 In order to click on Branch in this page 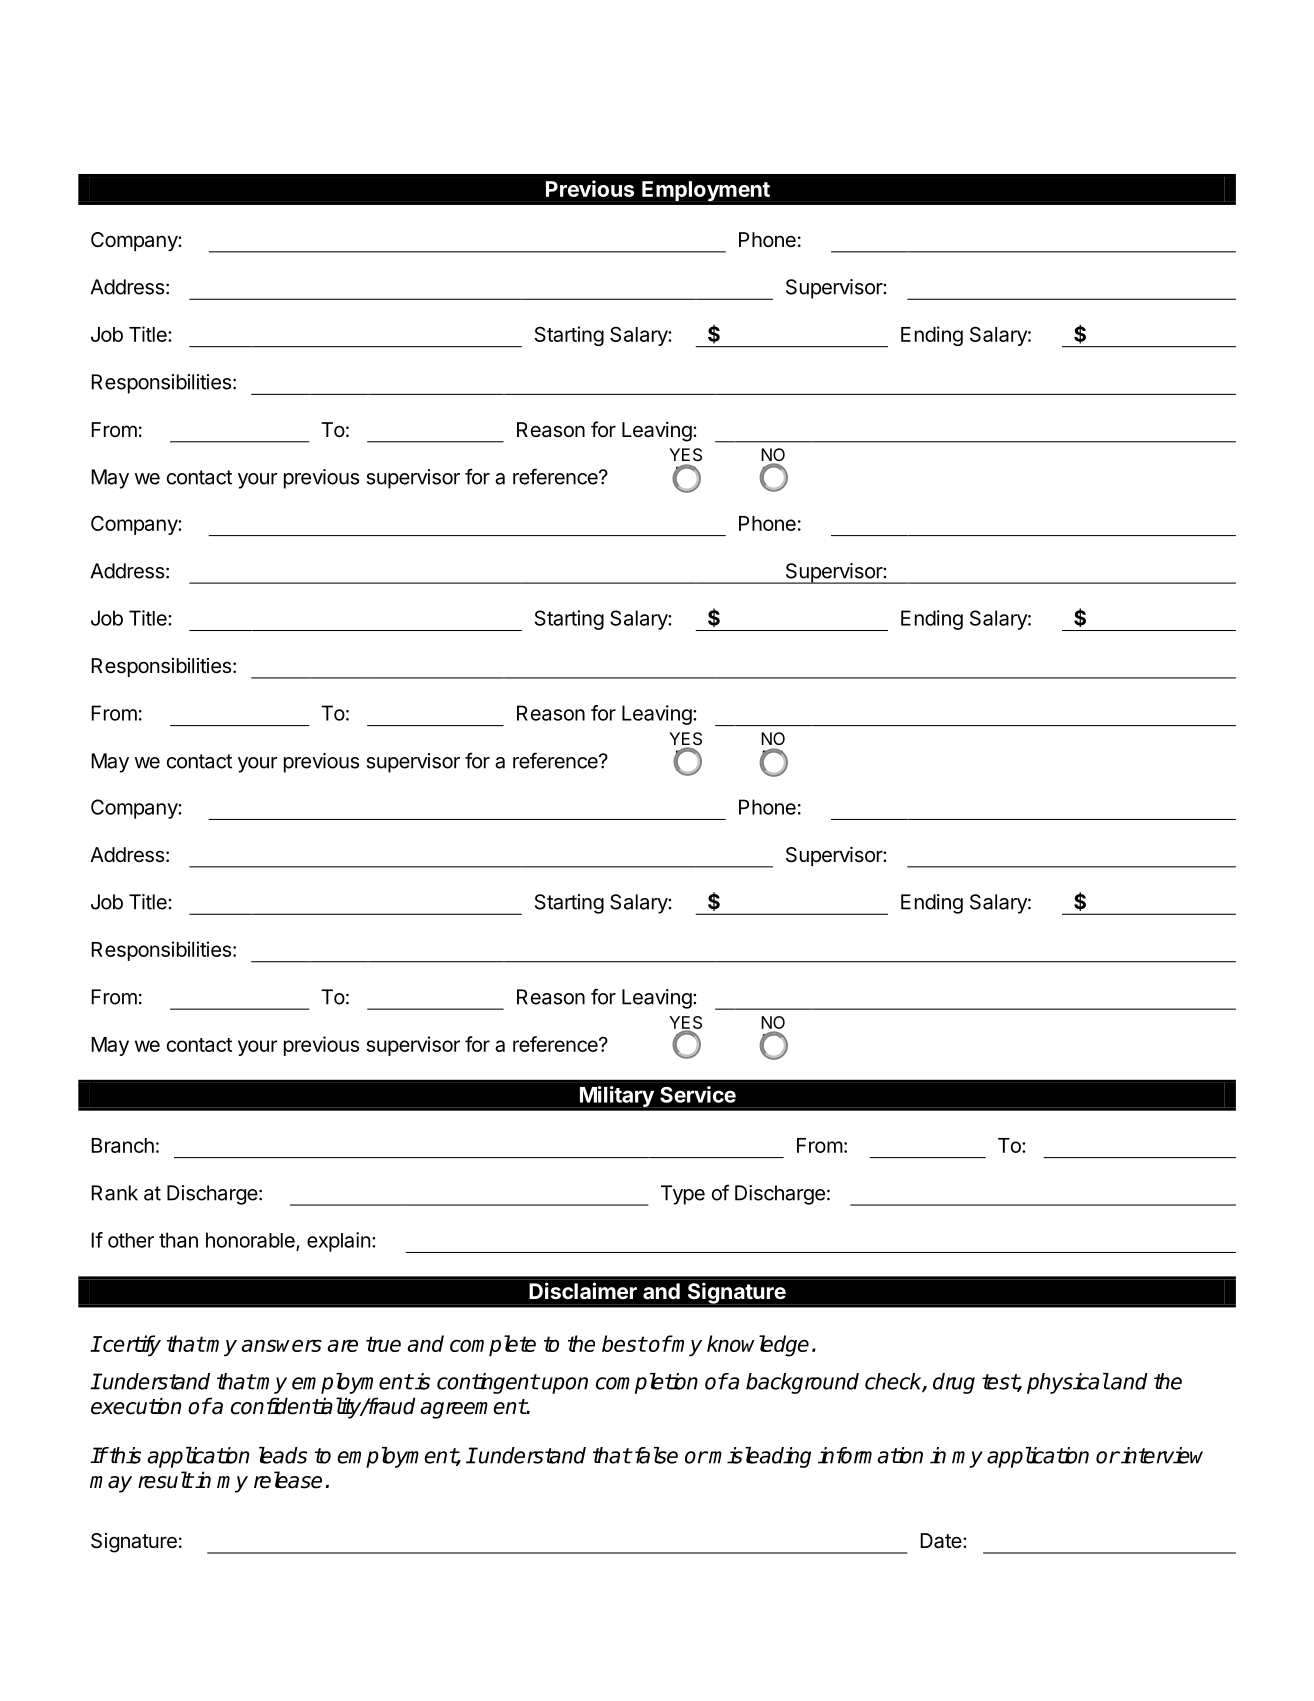, I will do `click(122, 1145)`.
